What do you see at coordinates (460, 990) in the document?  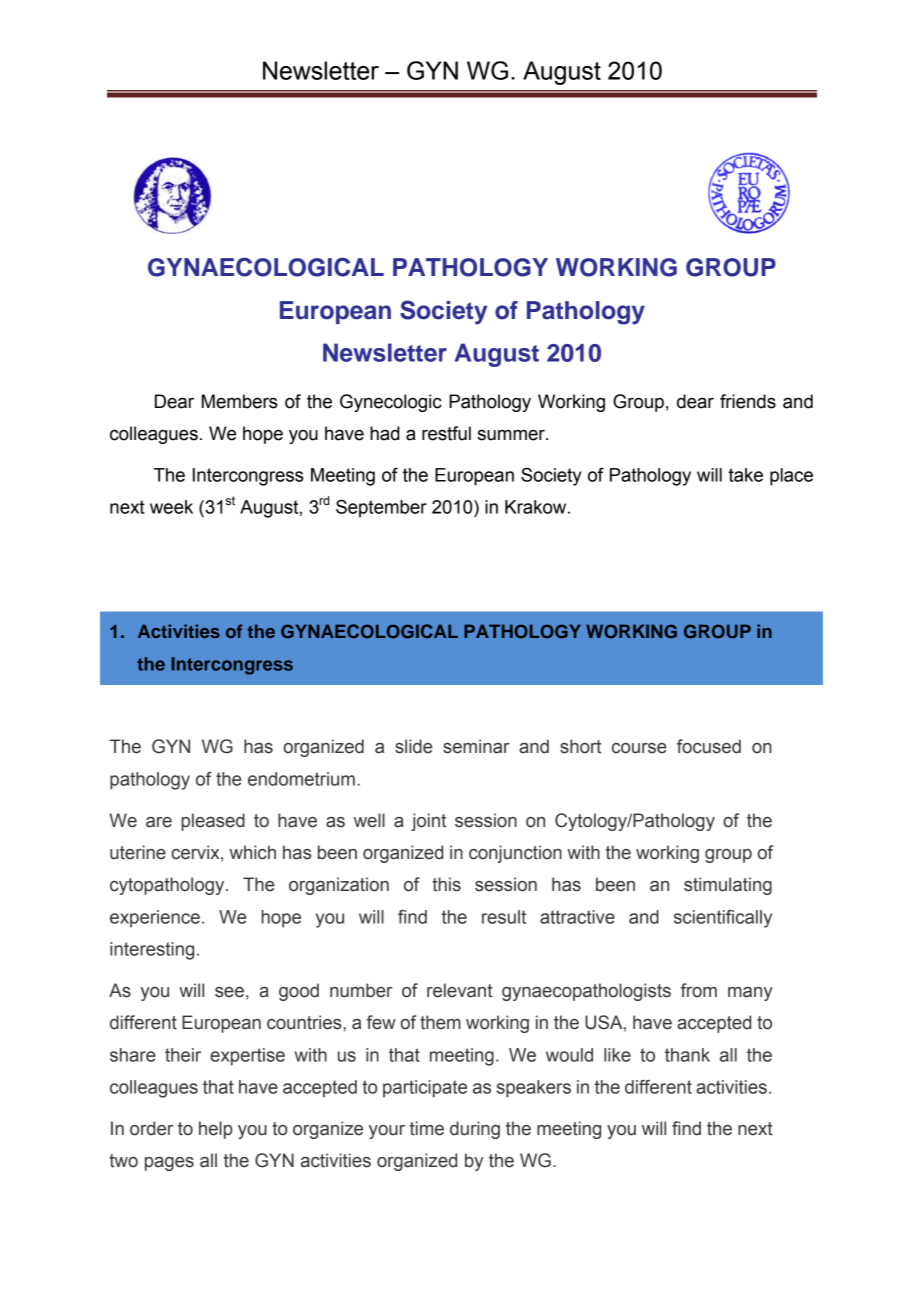 I see `relevant` at bounding box center [460, 990].
